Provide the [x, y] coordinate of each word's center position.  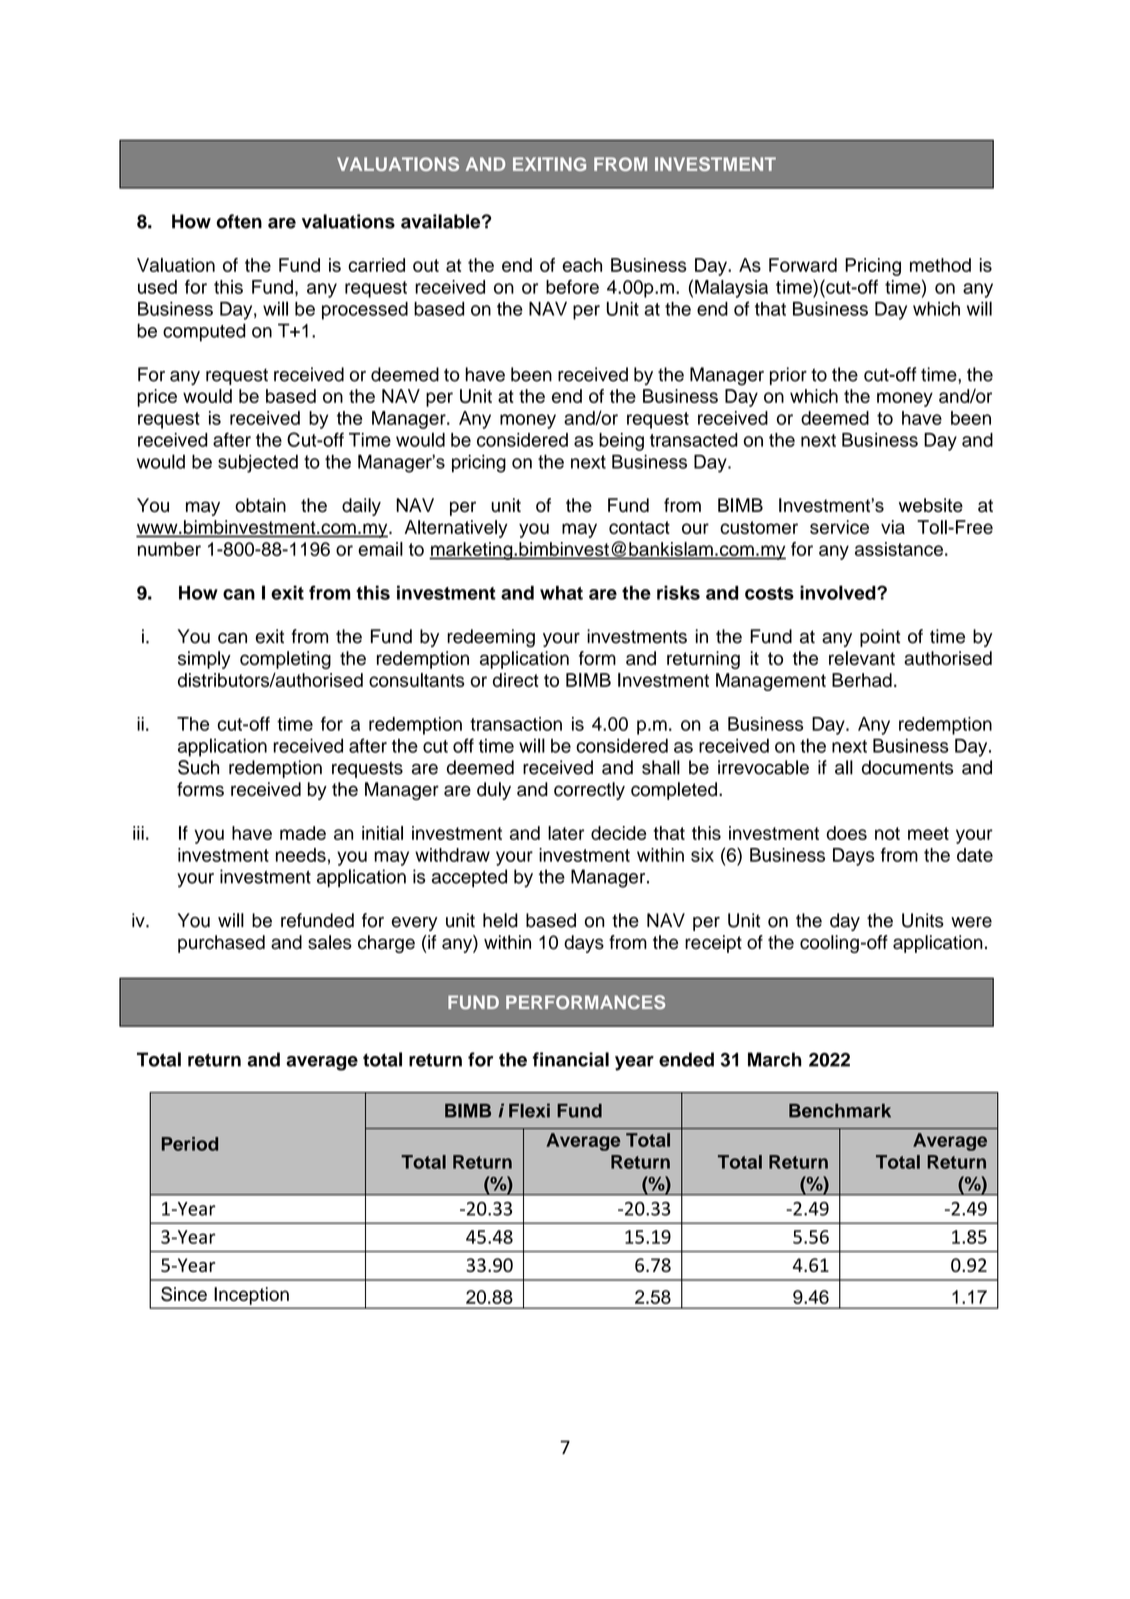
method [940, 265]
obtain [260, 505]
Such [198, 767]
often [239, 221]
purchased [221, 944]
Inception [252, 1296]
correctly [589, 791]
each [582, 265]
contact [639, 527]
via [893, 527]
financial [571, 1059]
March [775, 1059]
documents [907, 767]
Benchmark [840, 1110]
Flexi [529, 1110]
